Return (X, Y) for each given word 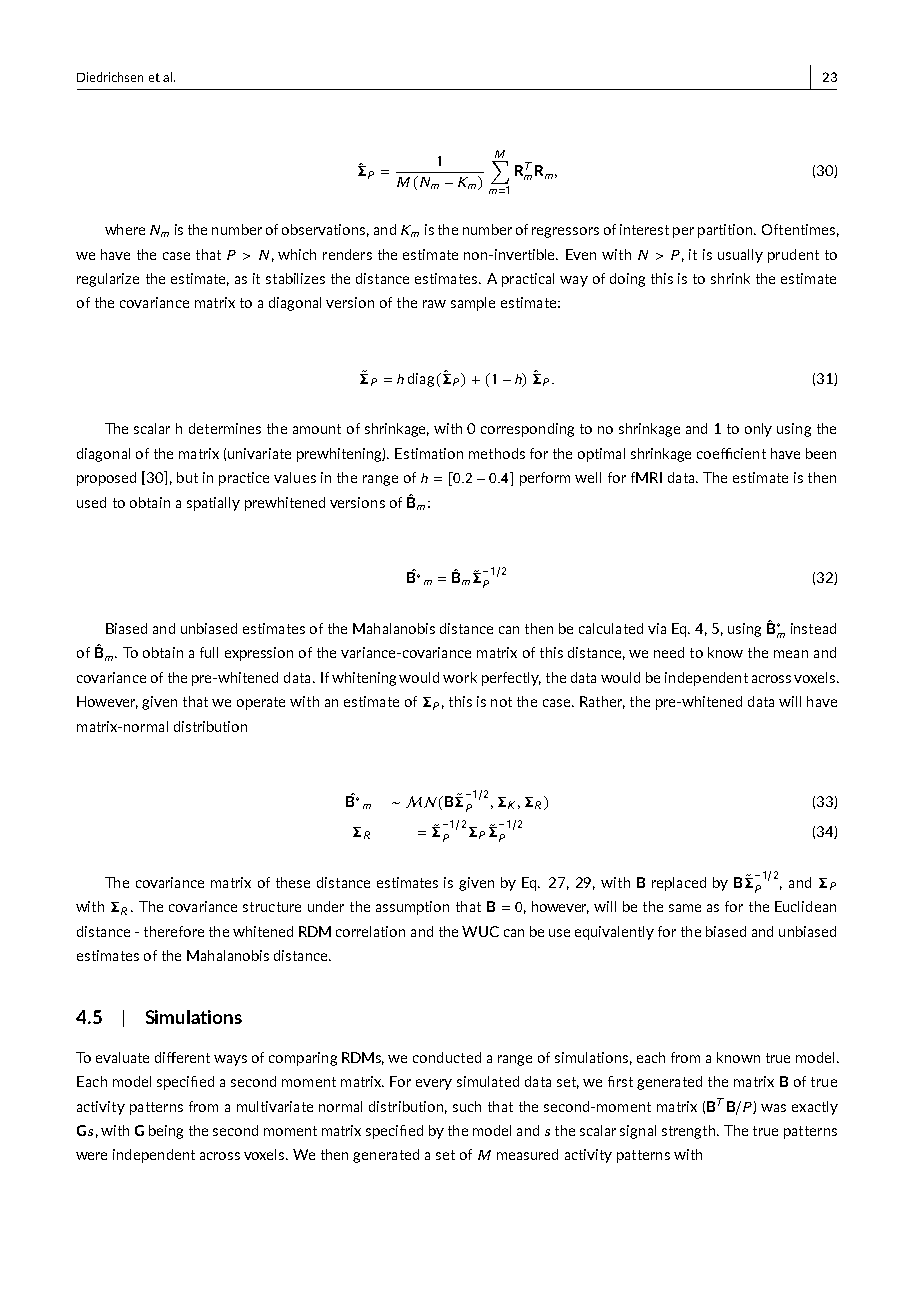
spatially (213, 504)
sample (473, 304)
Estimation (429, 453)
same (685, 908)
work (460, 677)
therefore (174, 931)
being (166, 1132)
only (758, 430)
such (467, 1106)
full (209, 652)
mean (791, 654)
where (125, 229)
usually (740, 256)
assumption (412, 908)
